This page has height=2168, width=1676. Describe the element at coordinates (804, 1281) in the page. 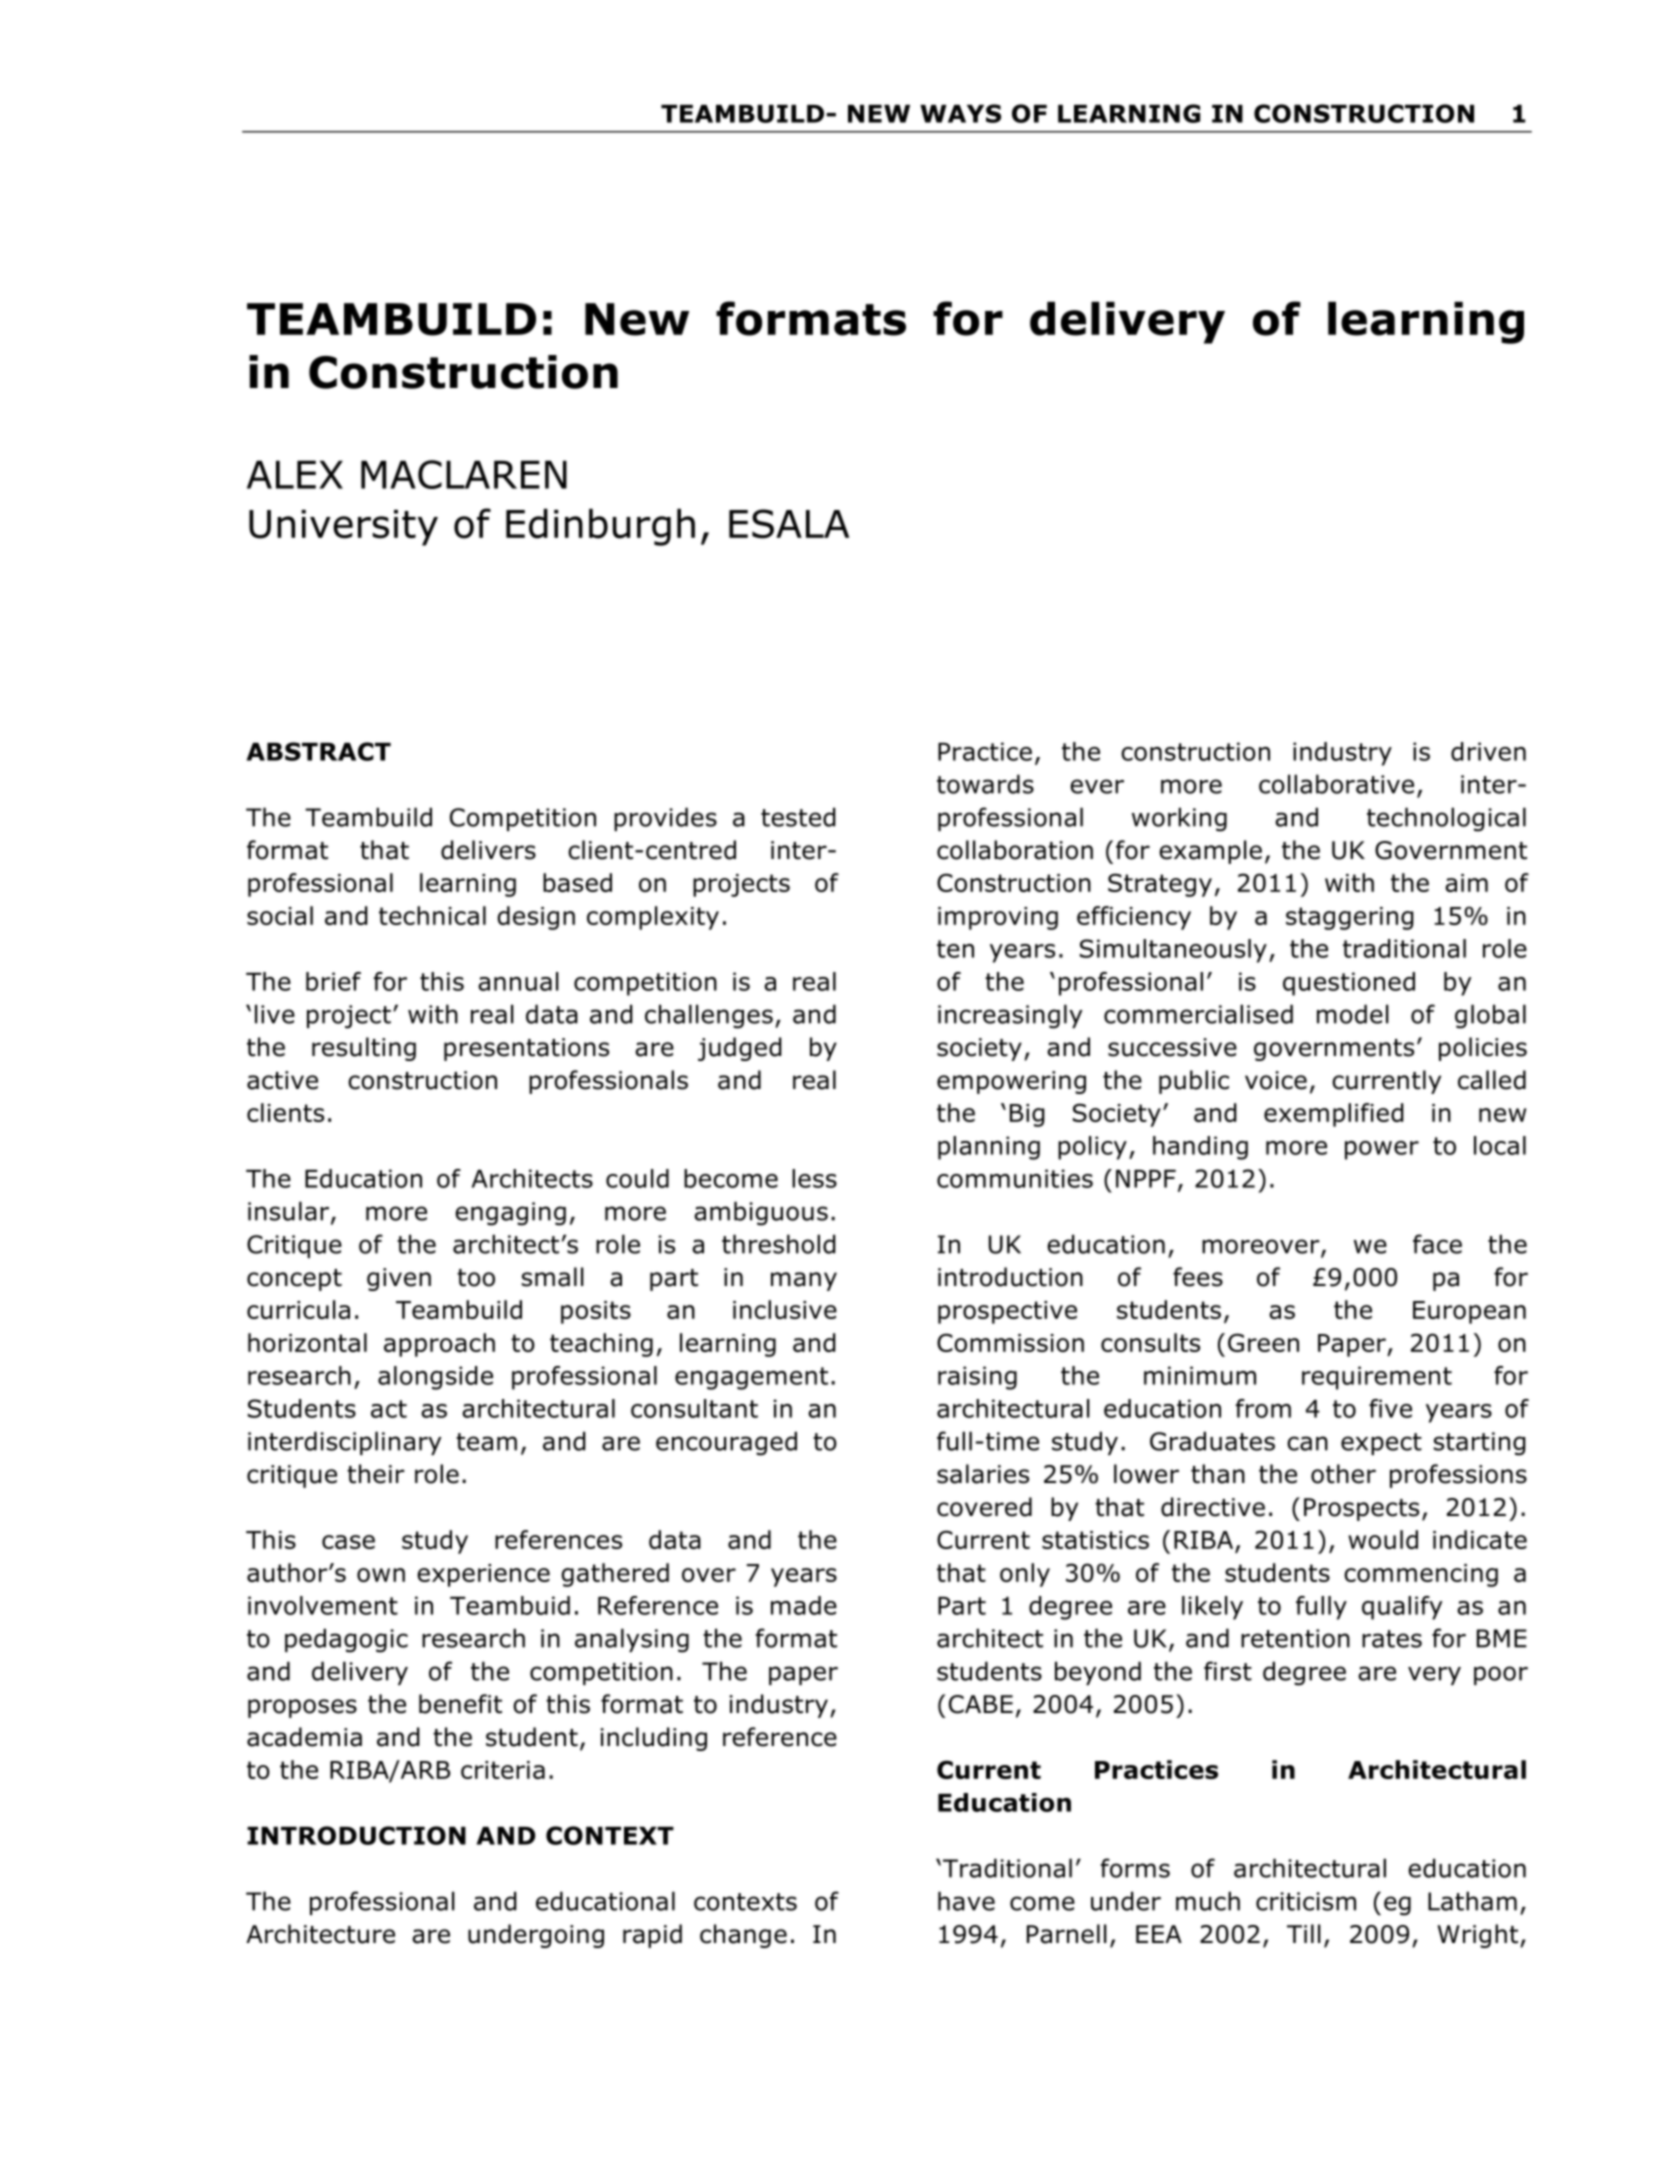

I see `many` at that location.
